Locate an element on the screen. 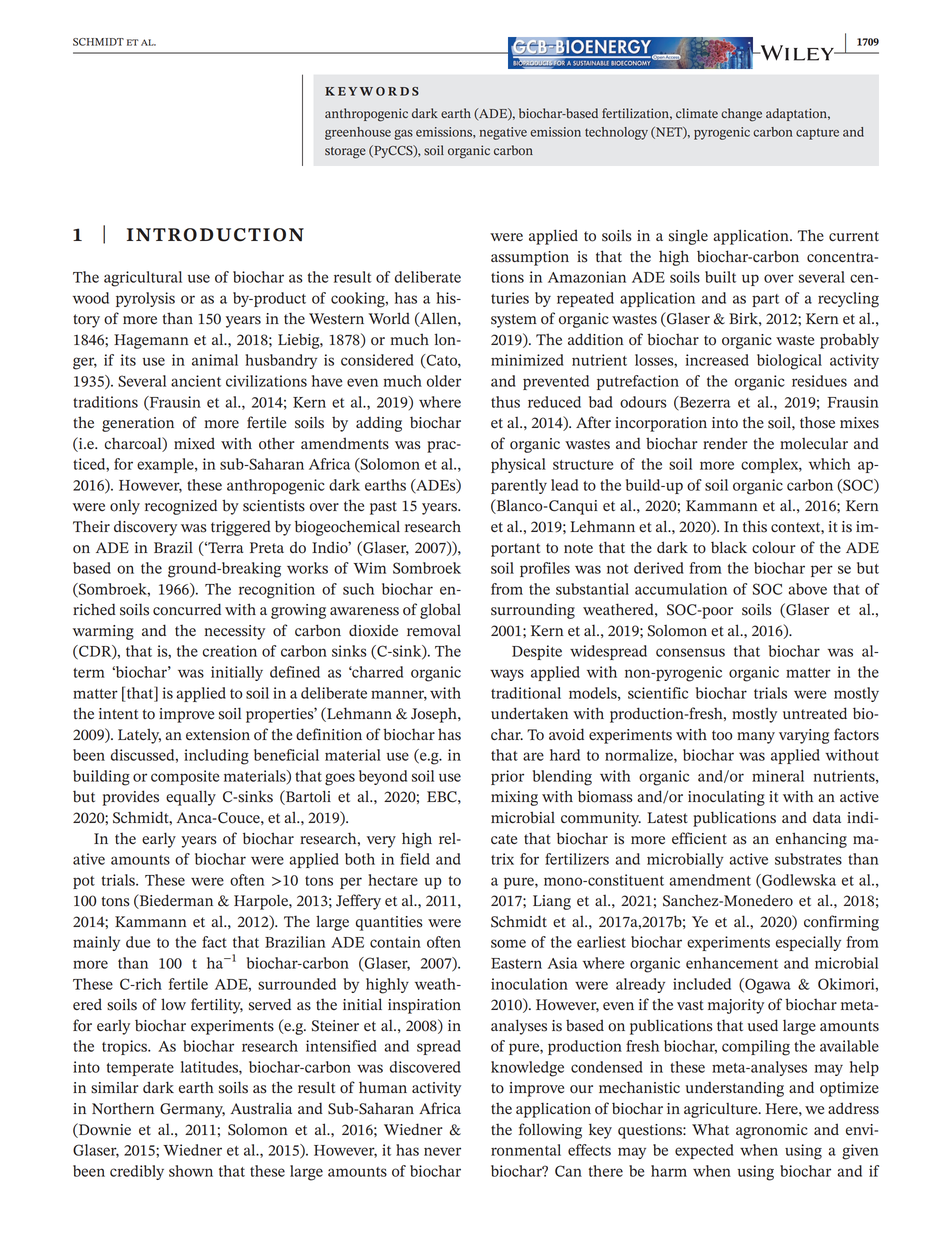 This screenshot has width=952, height=1251. storage is located at coordinates (345, 153).
